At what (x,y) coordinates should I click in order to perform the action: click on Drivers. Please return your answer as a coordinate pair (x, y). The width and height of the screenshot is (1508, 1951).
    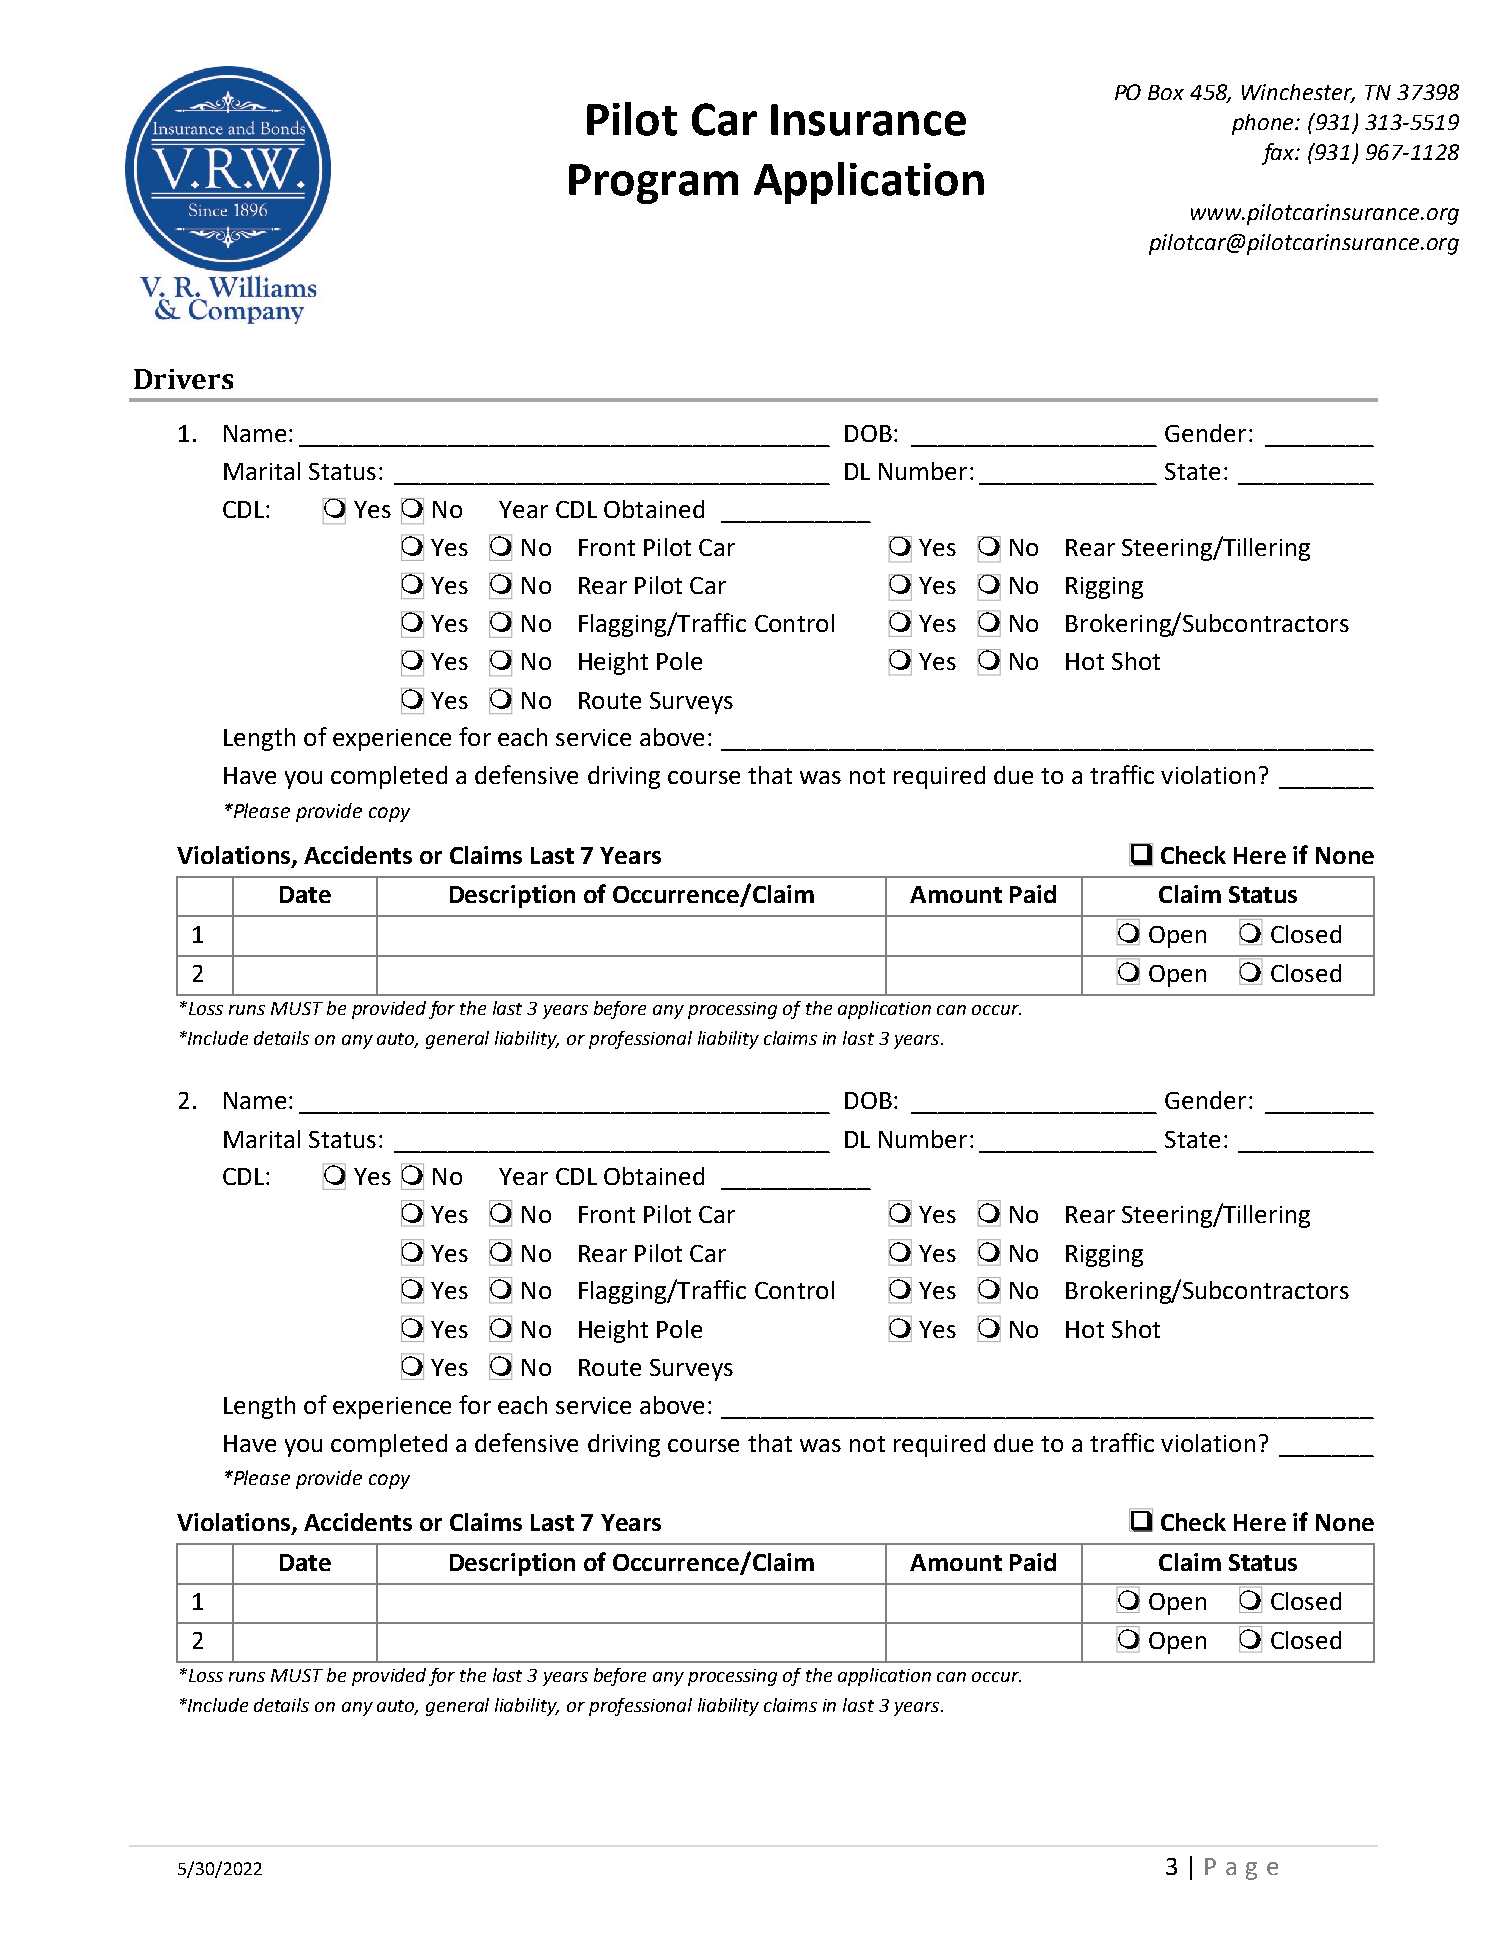
    Looking at the image, I should click on (183, 379).
